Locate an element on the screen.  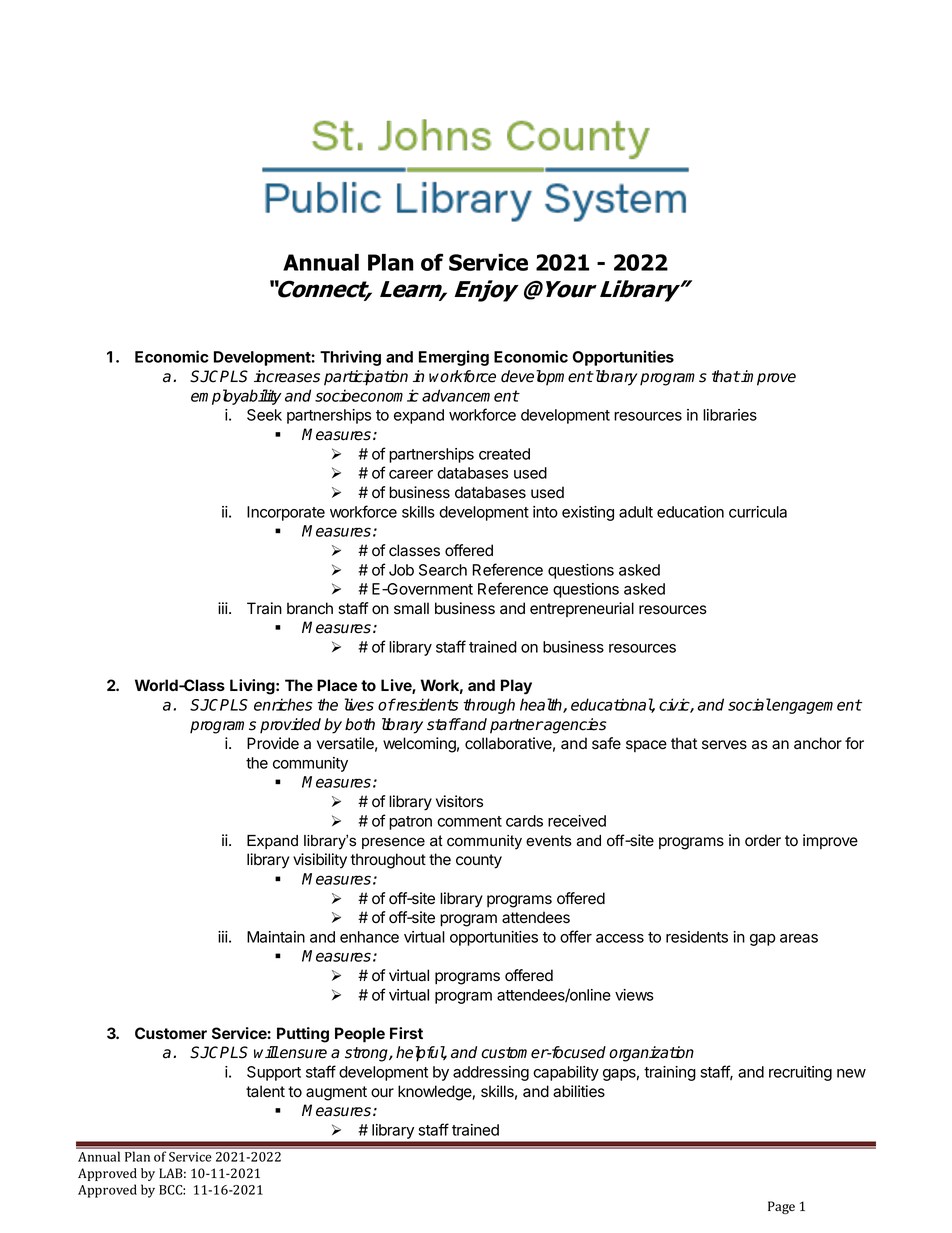
augment is located at coordinates (336, 1093).
